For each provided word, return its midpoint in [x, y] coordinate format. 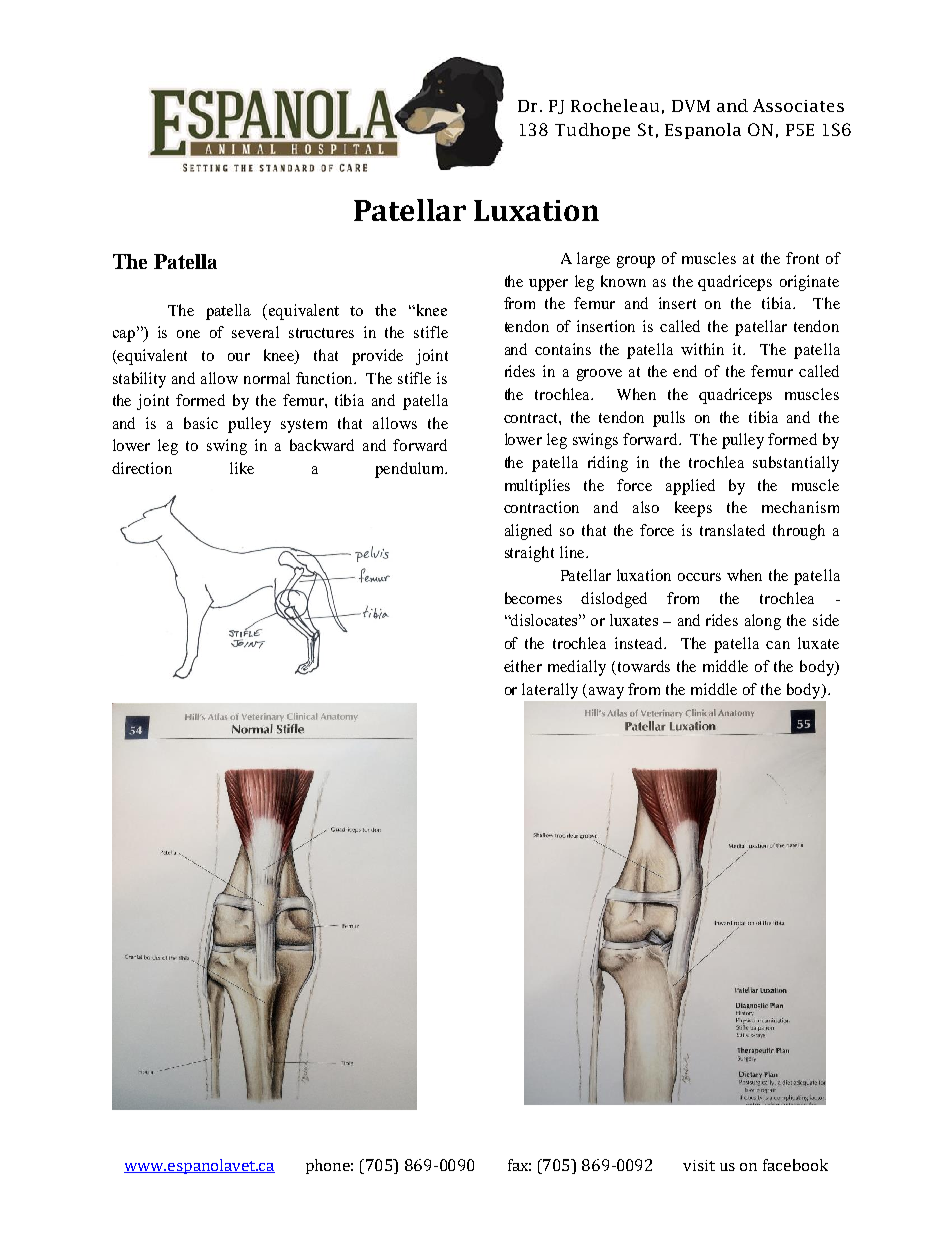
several [255, 332]
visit [699, 1165]
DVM [691, 106]
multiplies [537, 487]
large [593, 260]
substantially [796, 464]
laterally [550, 691]
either [523, 666]
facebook [795, 1165]
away [605, 693]
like [242, 468]
